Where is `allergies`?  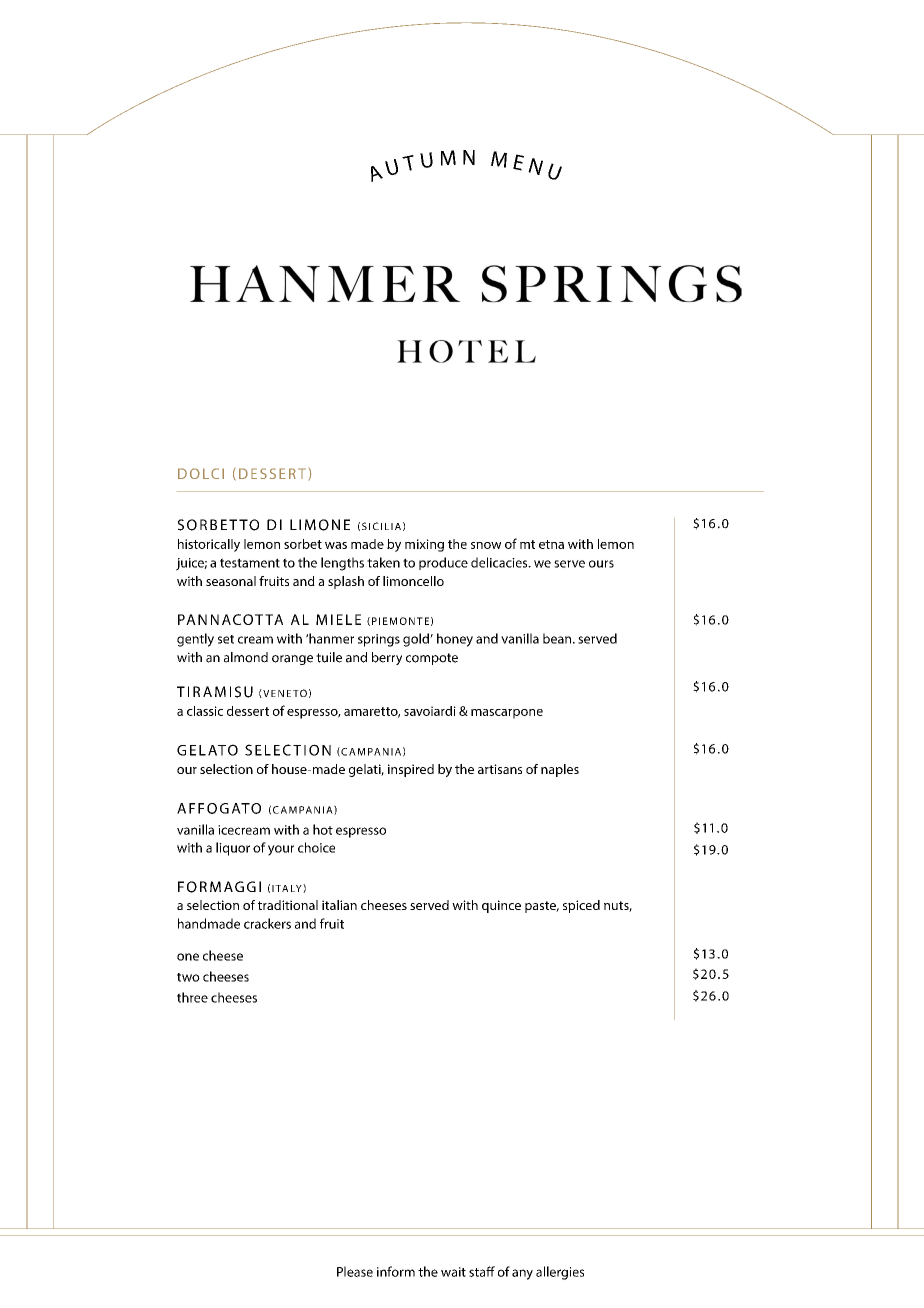
allergies is located at coordinates (560, 1273).
